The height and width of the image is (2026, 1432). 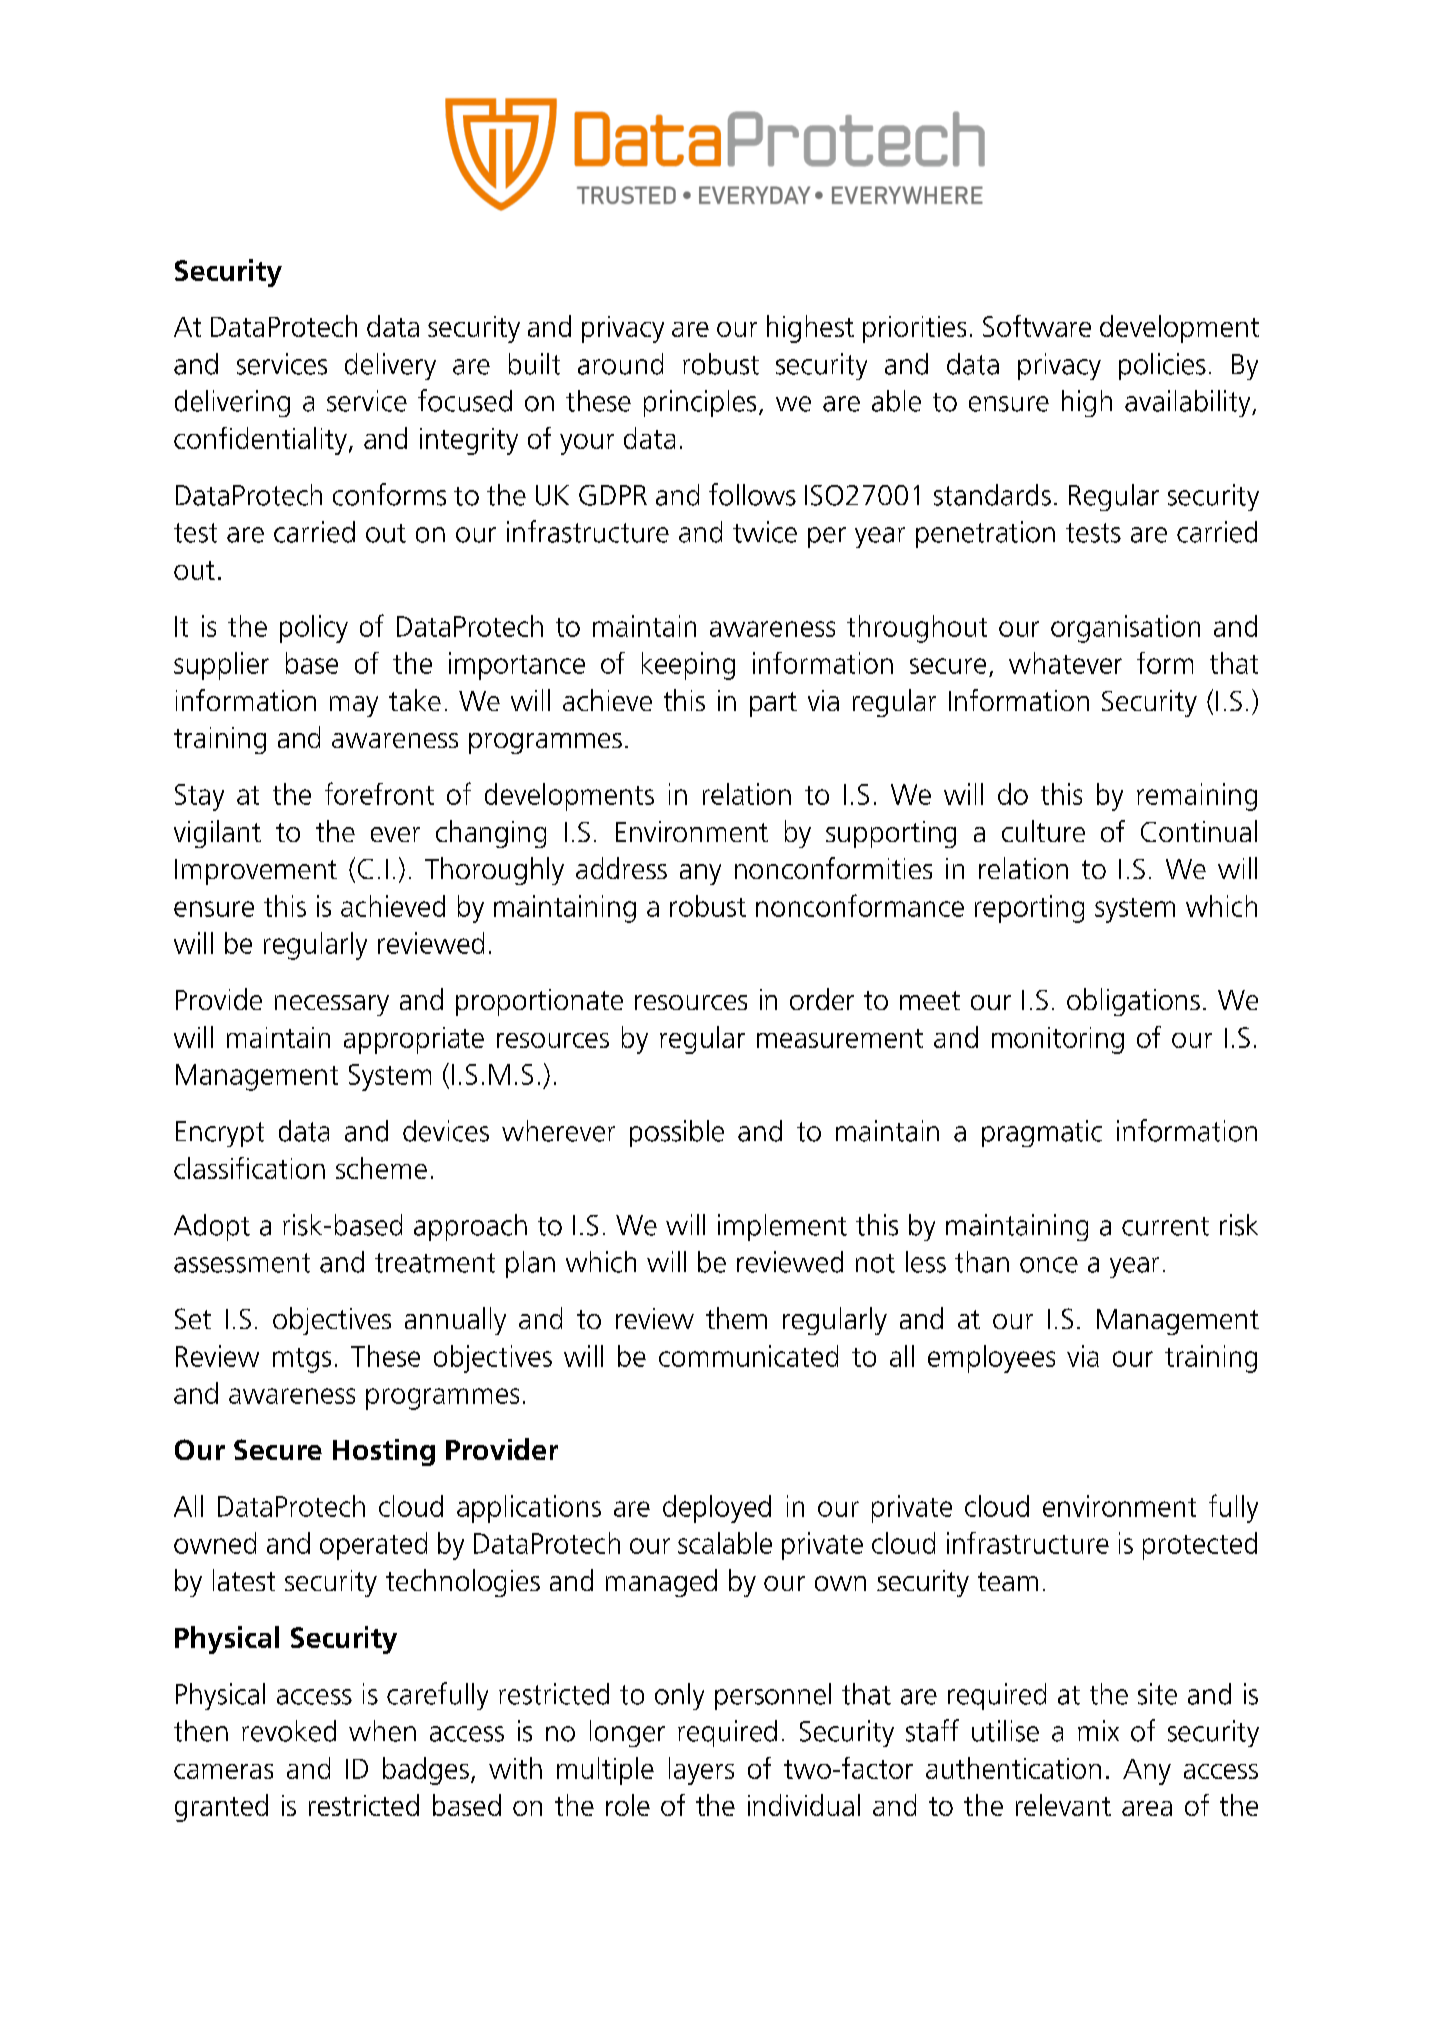 I want to click on may, so click(x=354, y=706).
